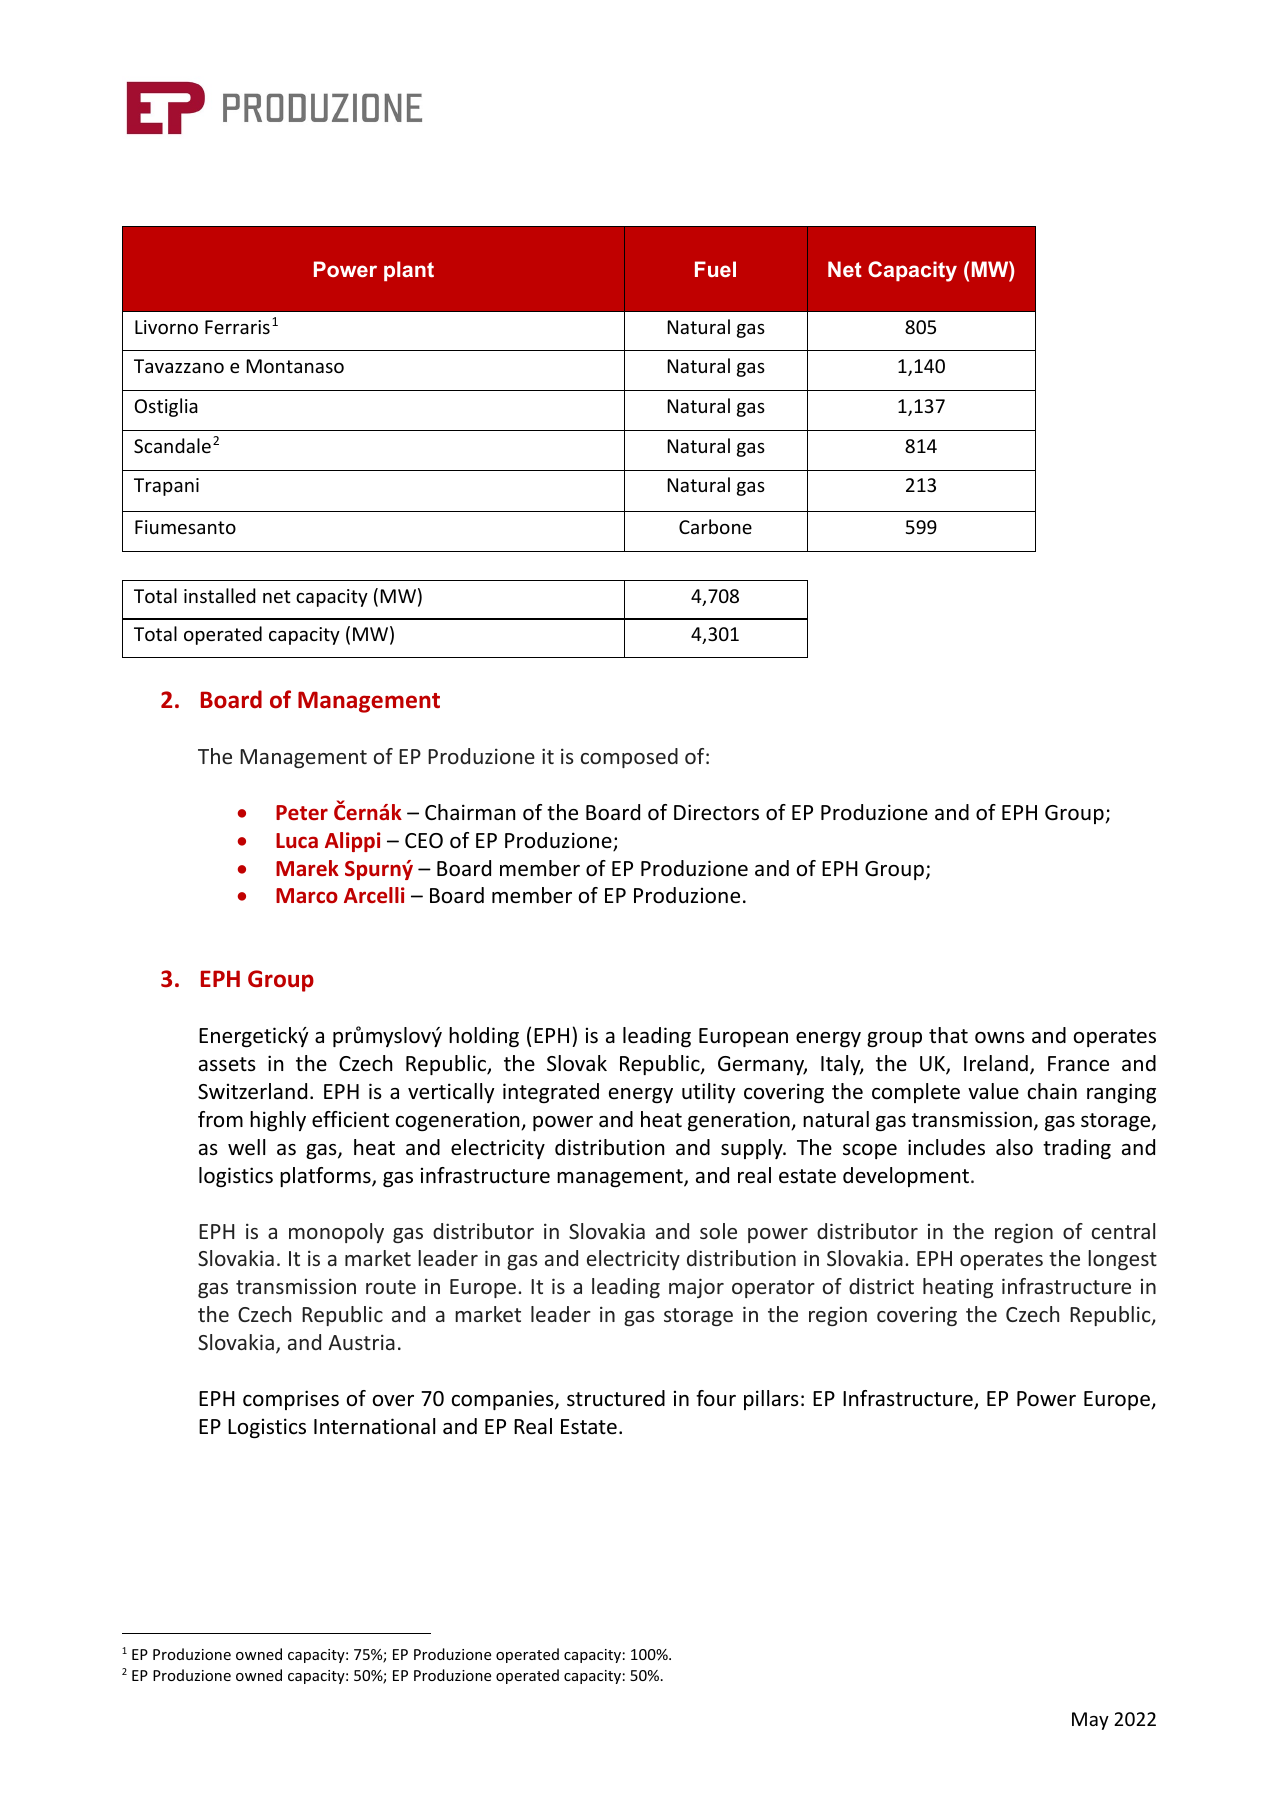  I want to click on utility, so click(708, 1093).
